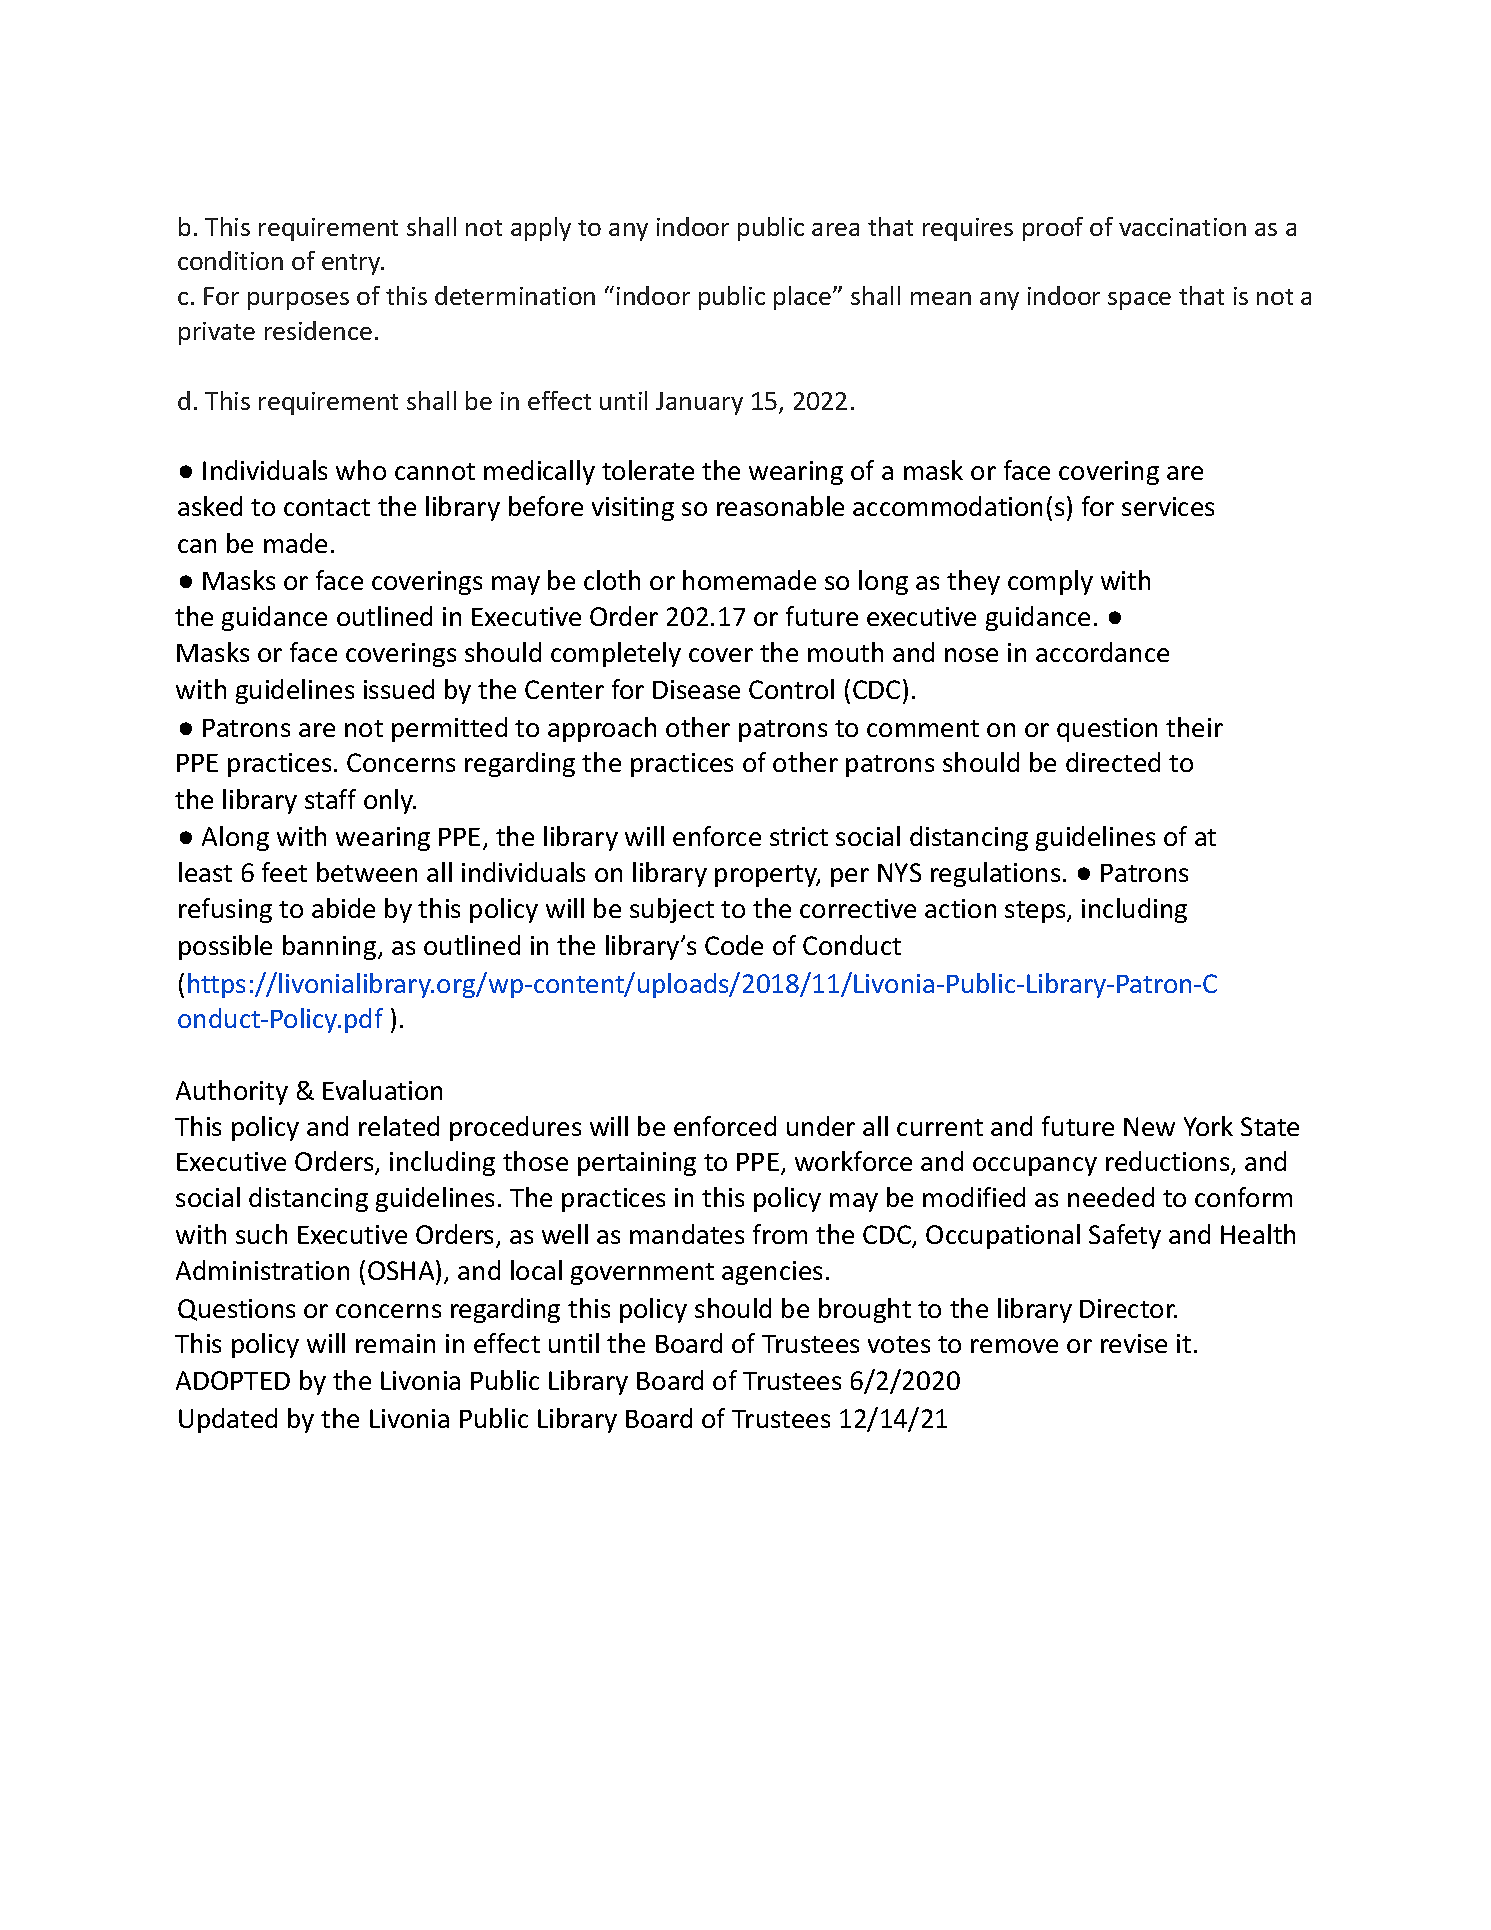 Image resolution: width=1491 pixels, height=1930 pixels. I want to click on votes, so click(899, 1344).
